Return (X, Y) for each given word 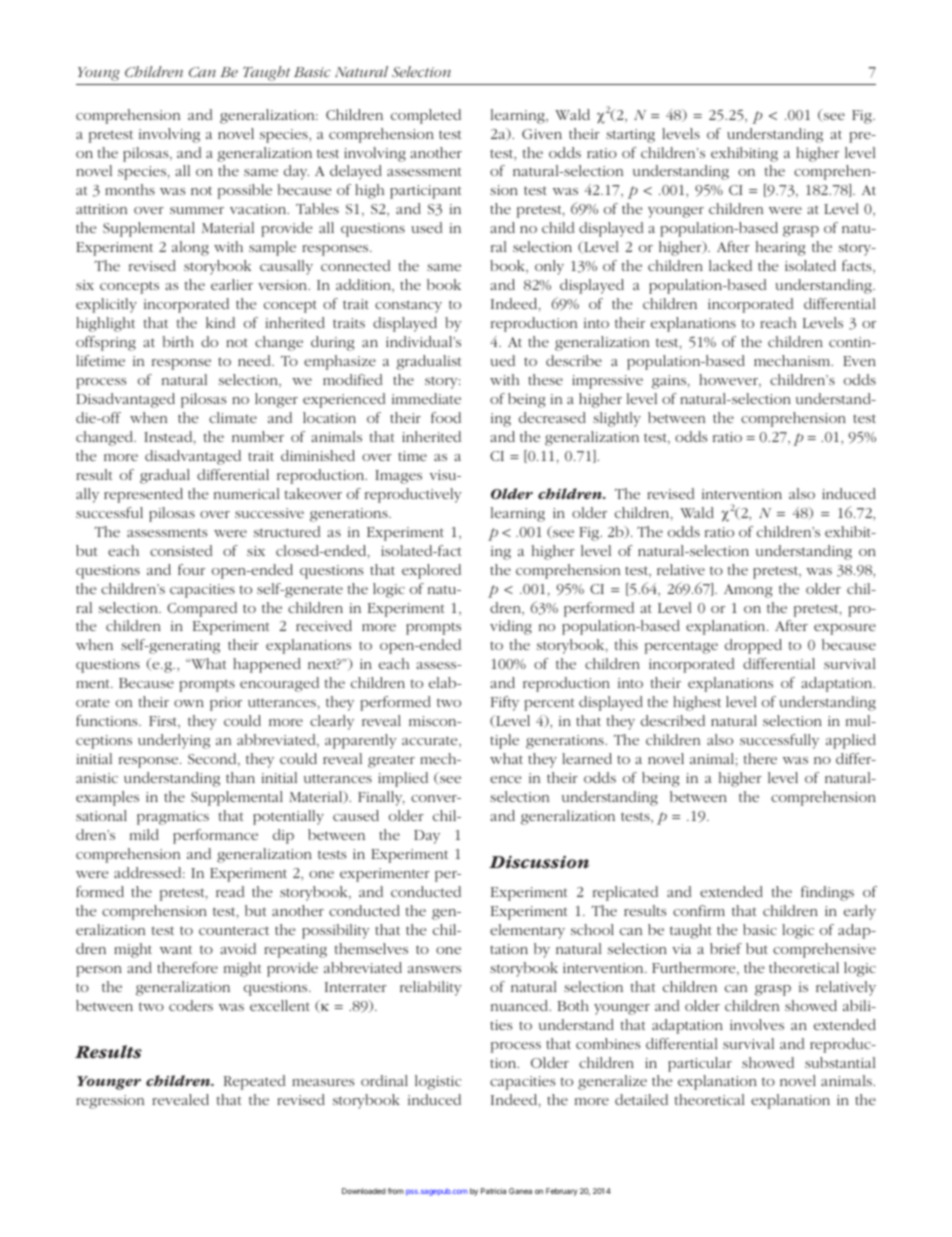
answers (434, 969)
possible (245, 191)
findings (827, 893)
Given (542, 134)
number (258, 436)
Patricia (493, 1191)
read (230, 891)
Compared (202, 609)
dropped (753, 646)
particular (700, 1064)
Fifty (505, 703)
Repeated (255, 1082)
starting (630, 136)
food (446, 417)
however (729, 381)
